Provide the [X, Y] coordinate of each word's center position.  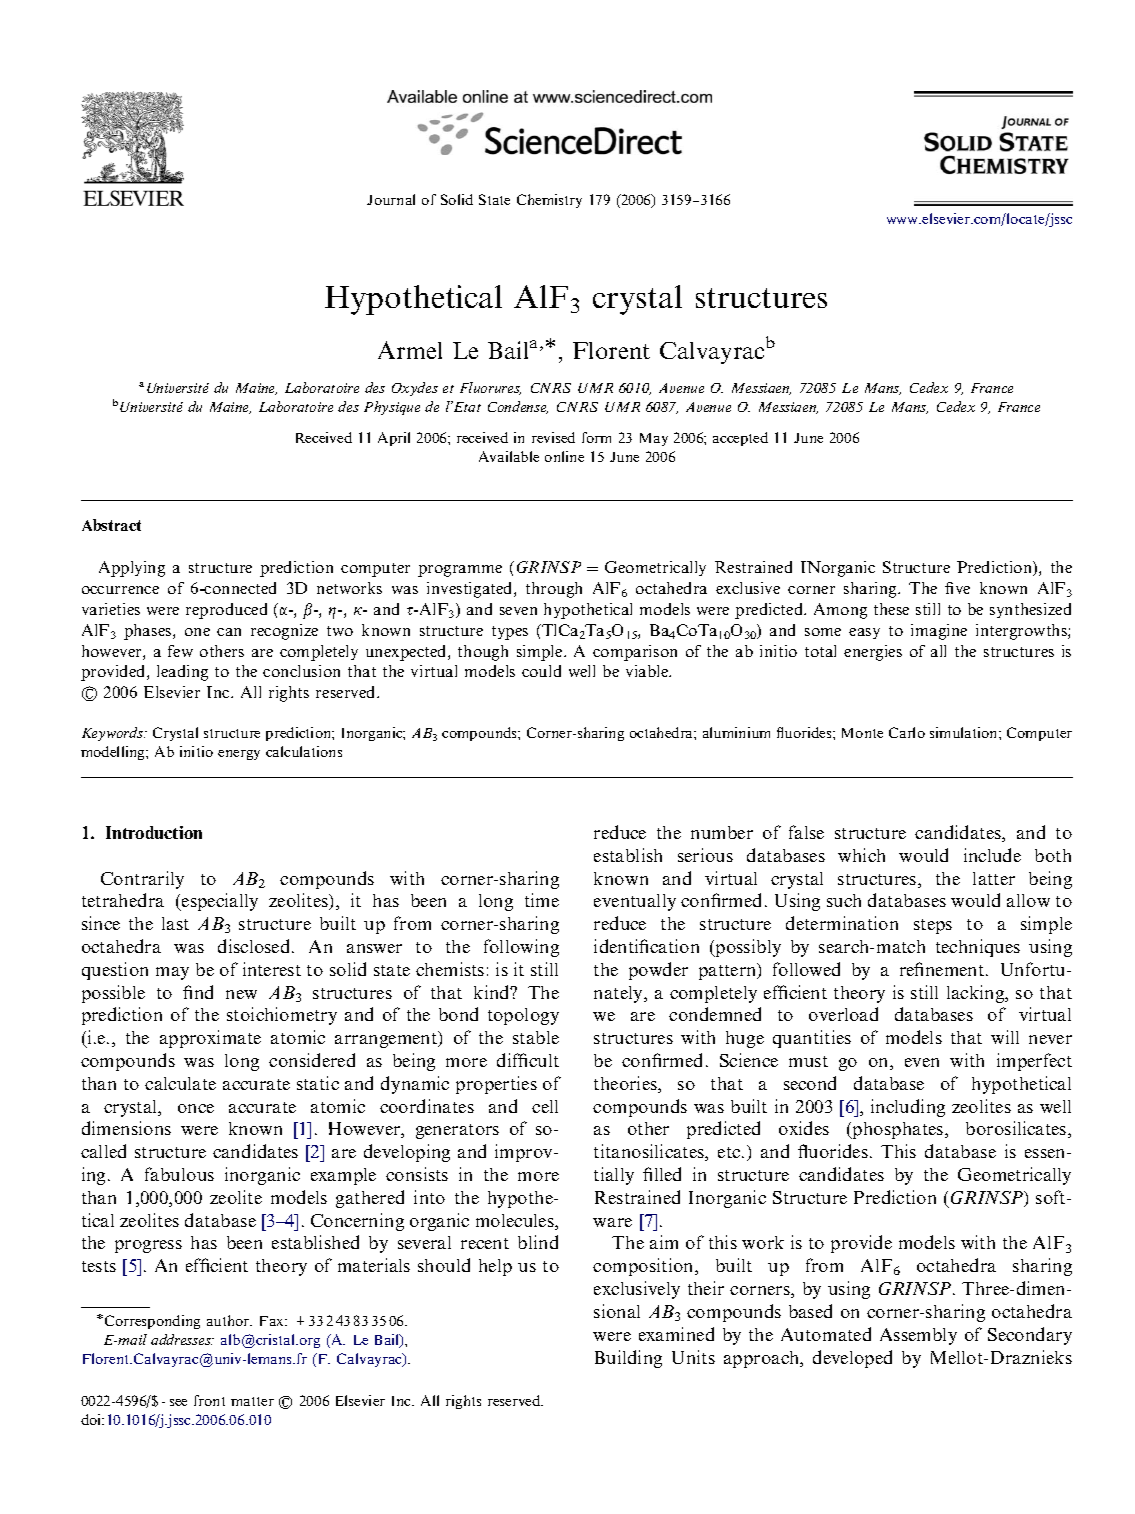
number [722, 832]
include [992, 855]
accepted [740, 439]
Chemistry [549, 201]
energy [239, 755]
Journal [391, 199]
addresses [182, 1339]
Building [628, 1359]
